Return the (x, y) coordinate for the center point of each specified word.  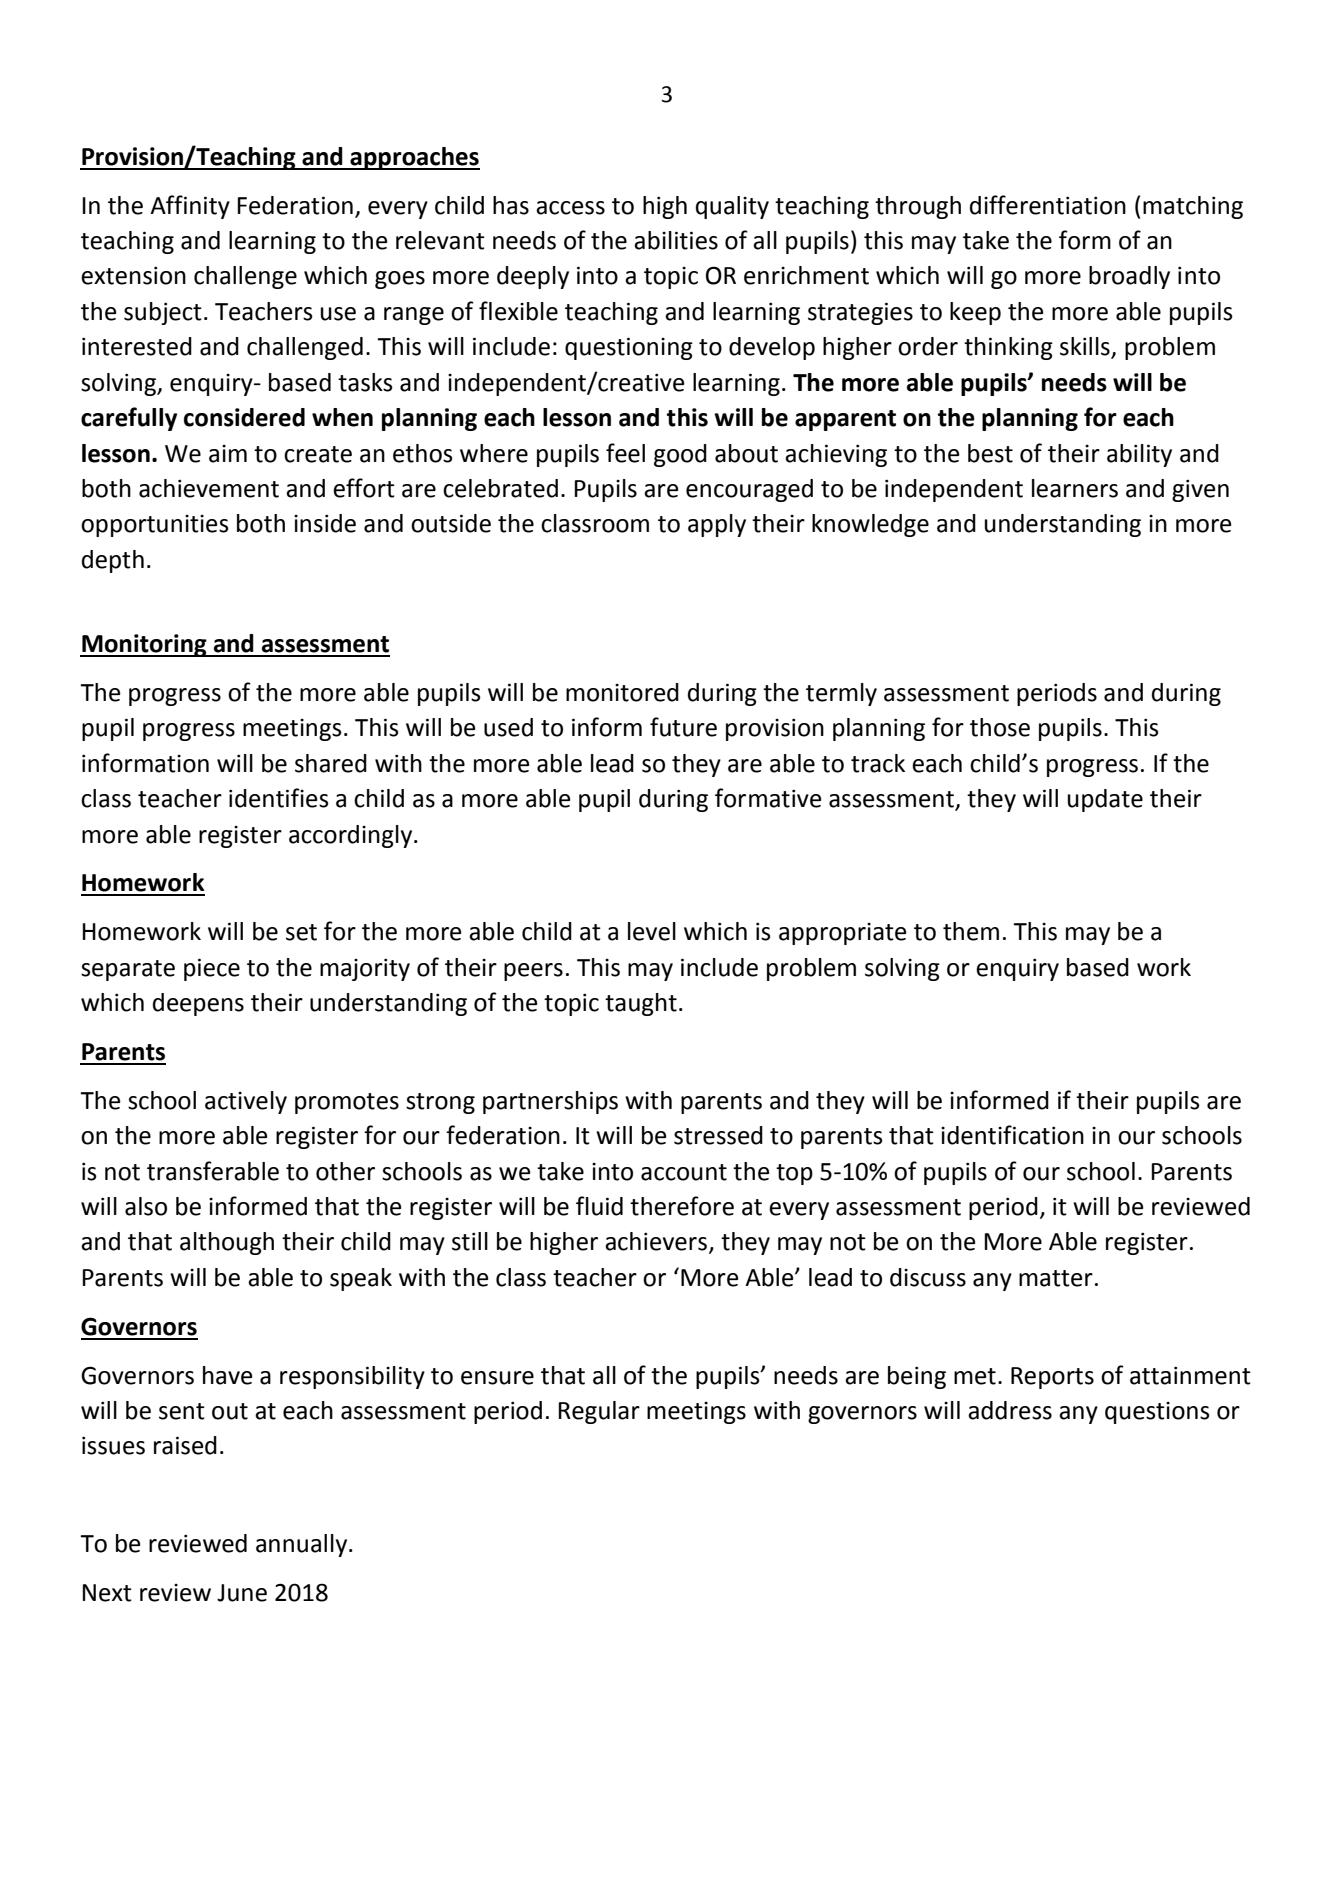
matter (1056, 1278)
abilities (676, 240)
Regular (599, 1412)
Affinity (190, 207)
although (227, 1243)
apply (717, 525)
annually (303, 1545)
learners (1075, 488)
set (301, 932)
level (652, 931)
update (1105, 800)
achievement (209, 488)
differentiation (1048, 205)
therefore (682, 1206)
